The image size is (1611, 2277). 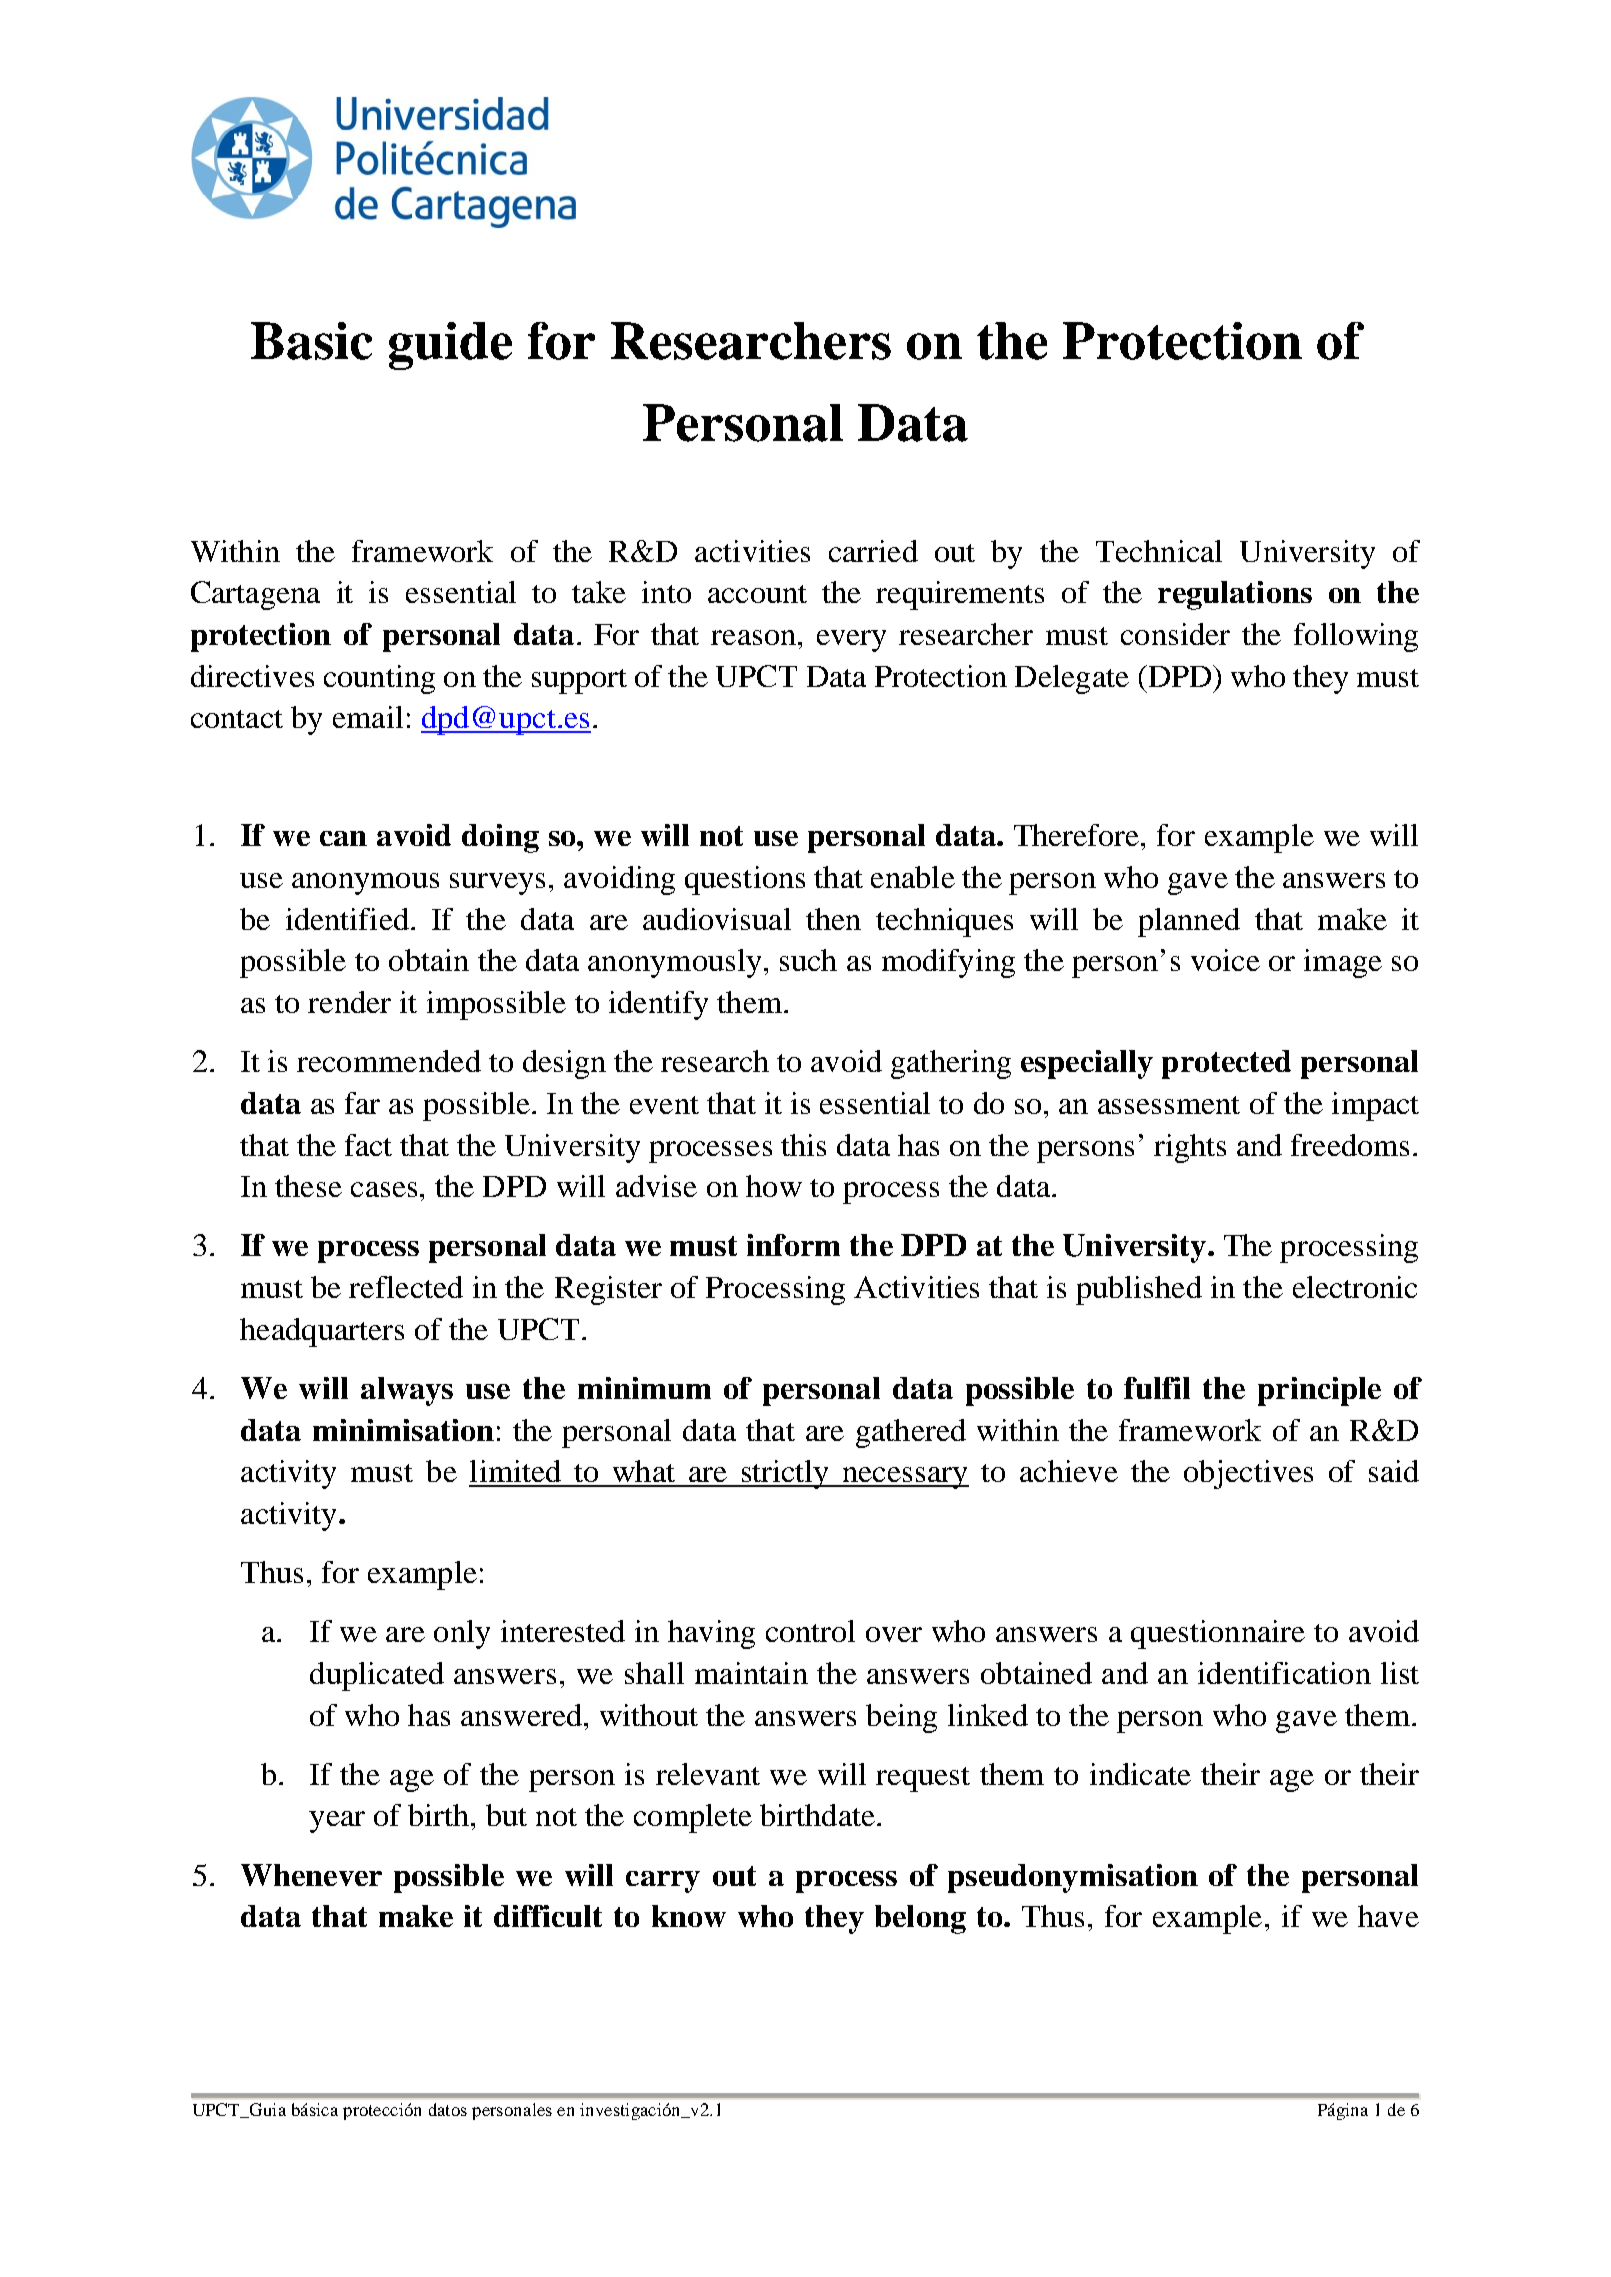 What do you see at coordinates (745, 880) in the document?
I see `questions` at bounding box center [745, 880].
